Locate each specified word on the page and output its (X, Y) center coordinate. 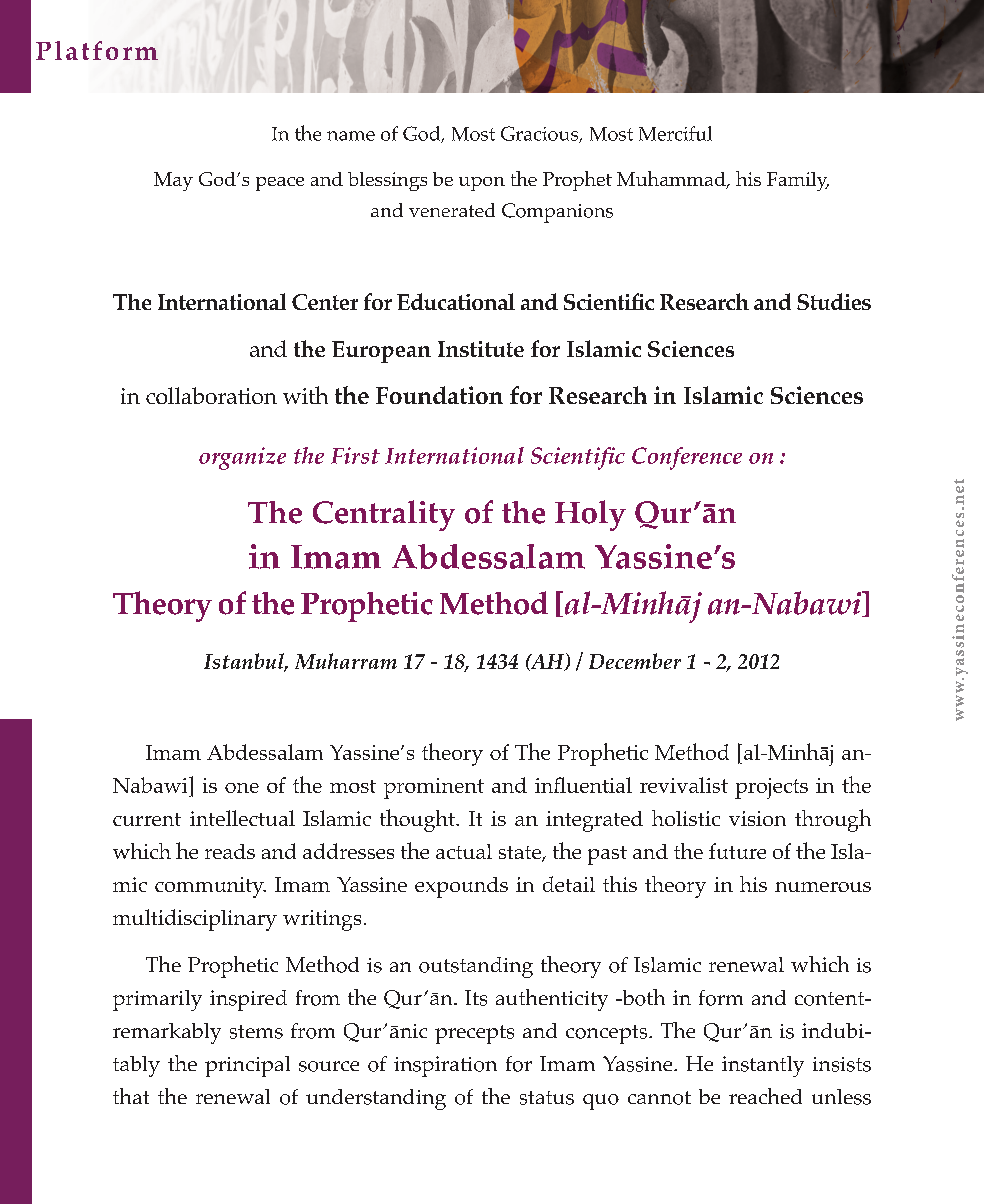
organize (242, 458)
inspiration (445, 1066)
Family (798, 181)
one (242, 788)
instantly (763, 1066)
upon (482, 184)
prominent (434, 788)
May (173, 181)
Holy (590, 515)
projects (771, 788)
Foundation (439, 395)
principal (247, 1066)
